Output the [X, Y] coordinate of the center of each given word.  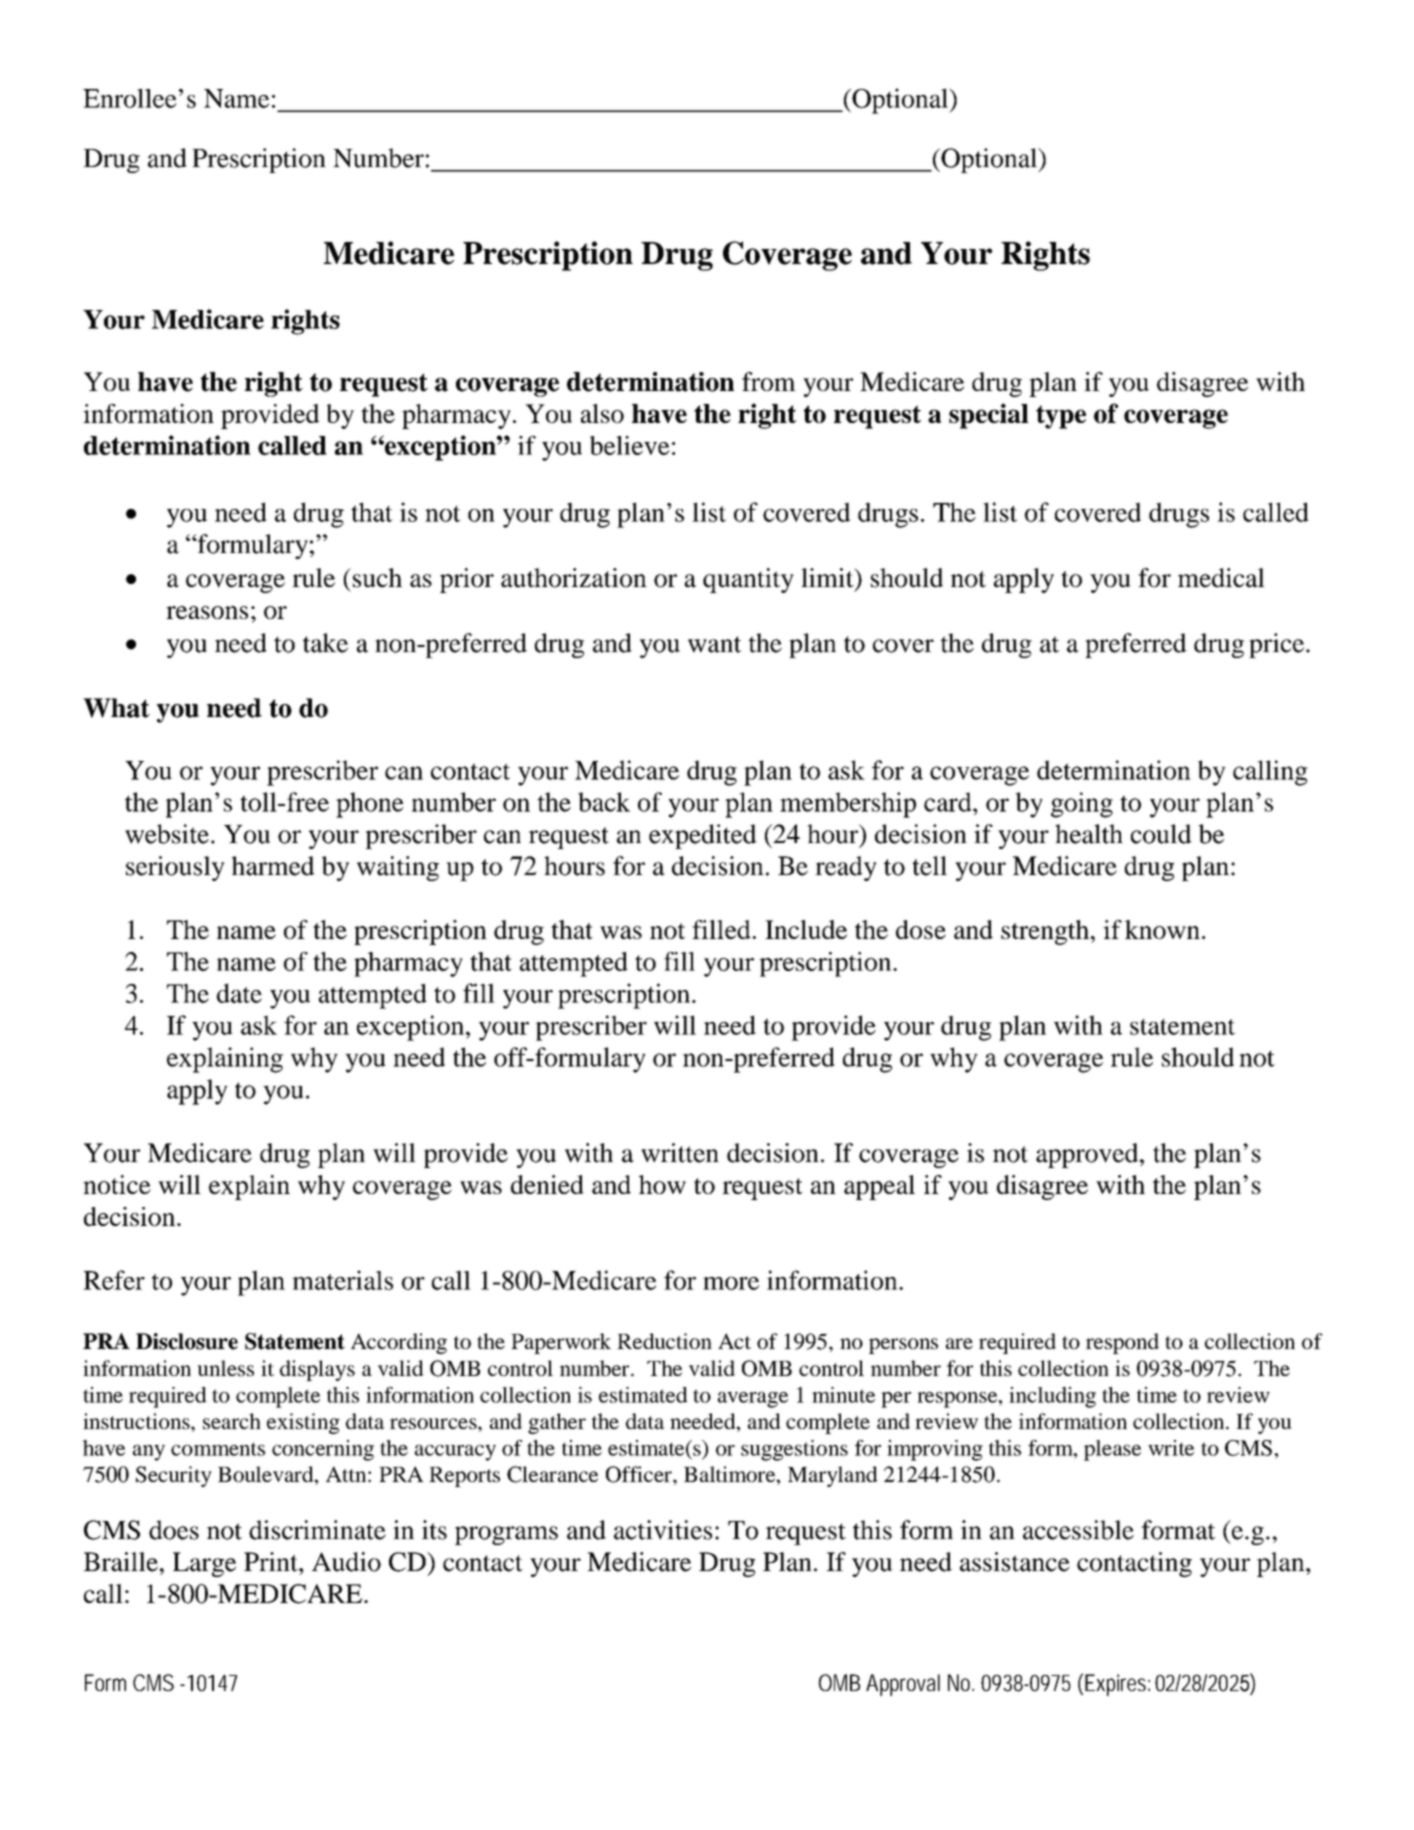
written [680, 1153]
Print [272, 1562]
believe [630, 445]
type [1061, 417]
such [377, 578]
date [239, 993]
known [1162, 929]
